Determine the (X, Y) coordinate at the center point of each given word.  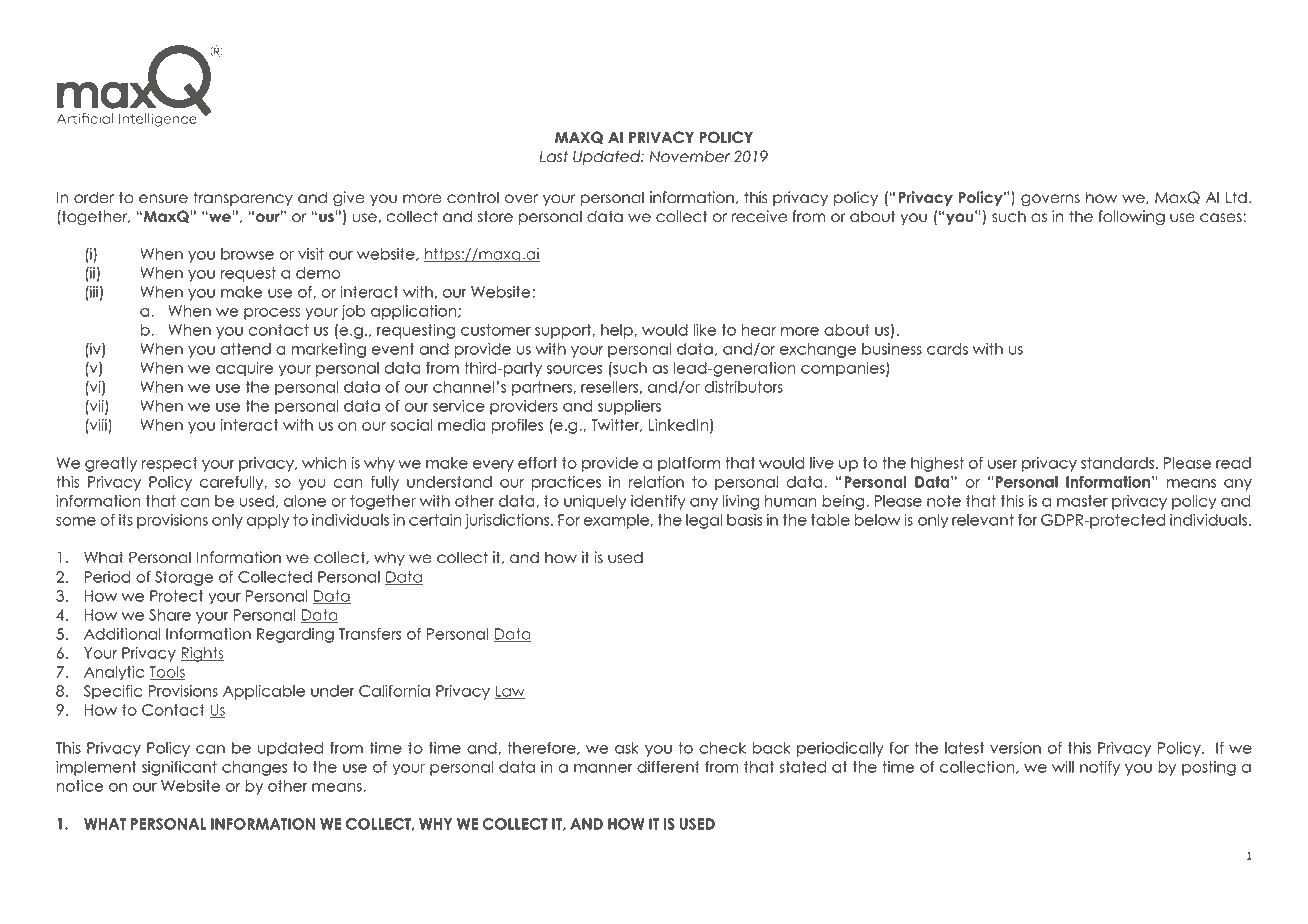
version (1015, 748)
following (1131, 218)
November (689, 156)
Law (509, 692)
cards (947, 349)
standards (1119, 463)
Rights (202, 654)
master (1082, 501)
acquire (244, 369)
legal (704, 521)
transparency (243, 198)
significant (179, 768)
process (272, 314)
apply (268, 521)
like (704, 330)
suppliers (629, 407)
